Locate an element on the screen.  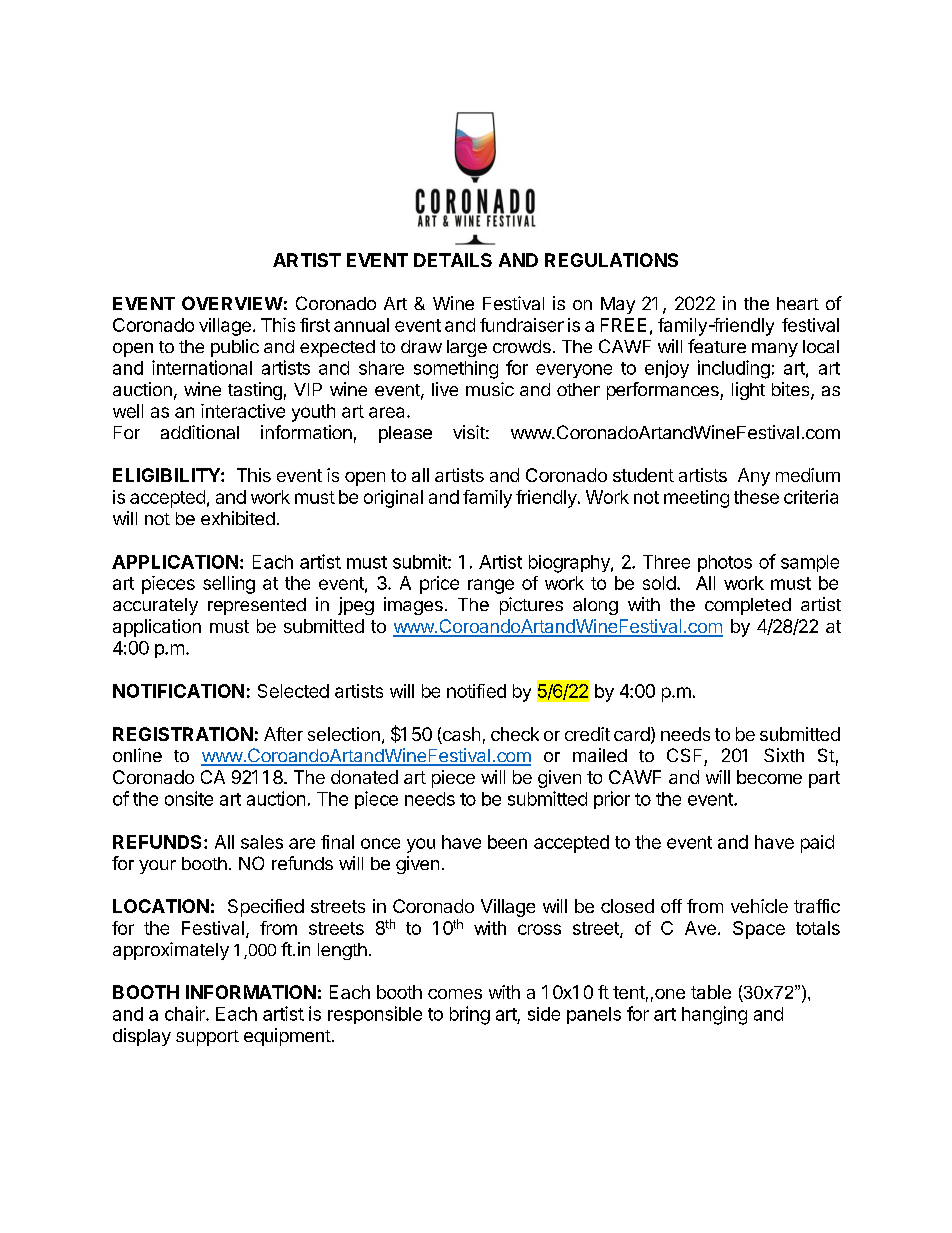
onsite is located at coordinates (189, 798).
